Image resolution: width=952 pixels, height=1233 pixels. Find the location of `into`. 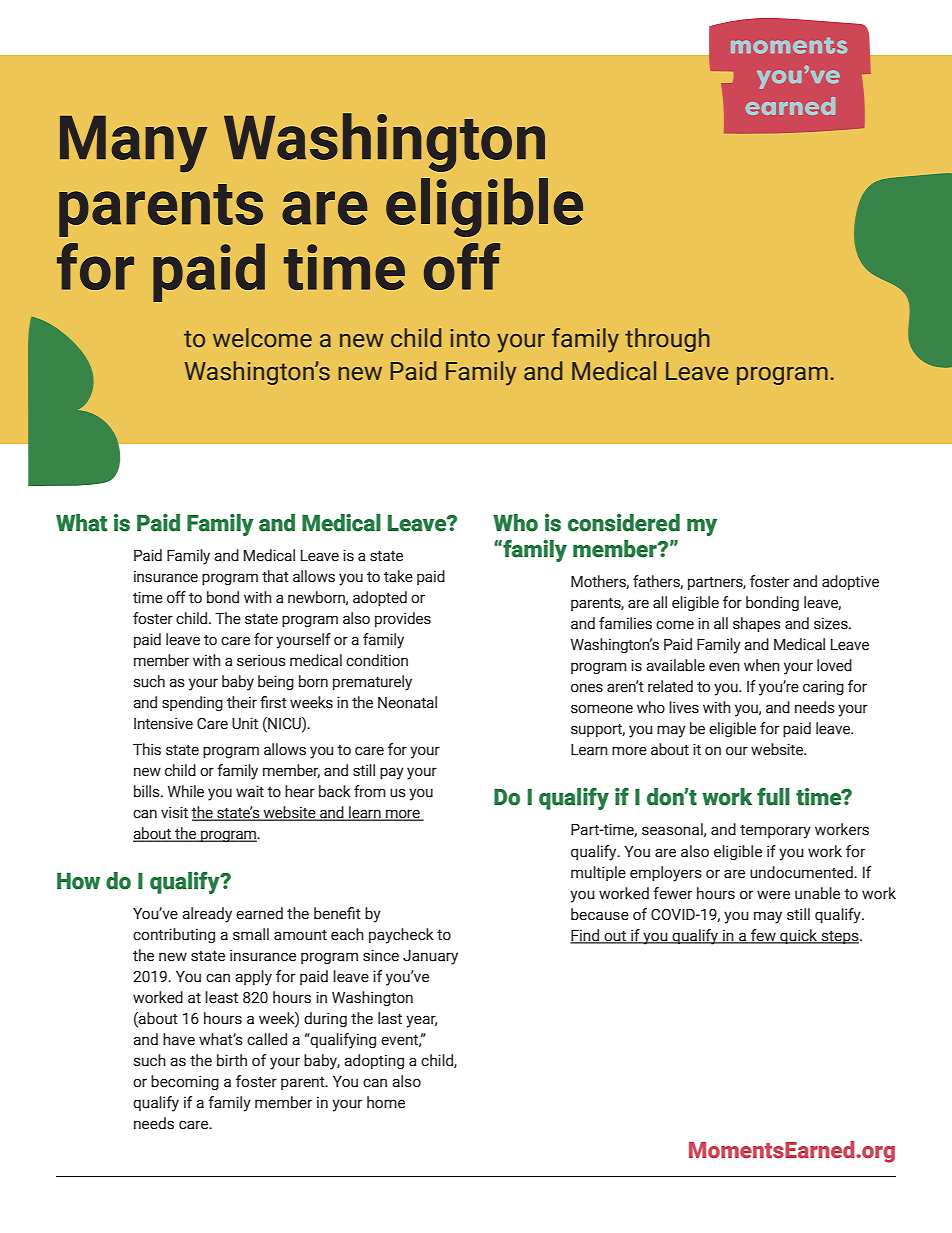

into is located at coordinates (470, 338).
